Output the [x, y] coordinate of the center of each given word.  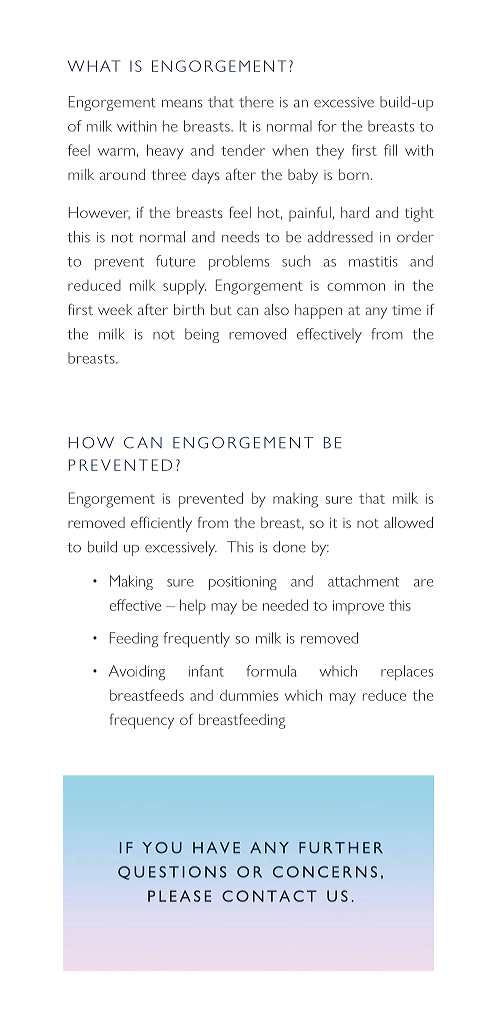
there [256, 102]
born [354, 174]
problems [239, 262]
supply [184, 287]
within [137, 126]
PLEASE [179, 896]
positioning [243, 583]
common [356, 287]
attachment [363, 581]
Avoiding [137, 672]
